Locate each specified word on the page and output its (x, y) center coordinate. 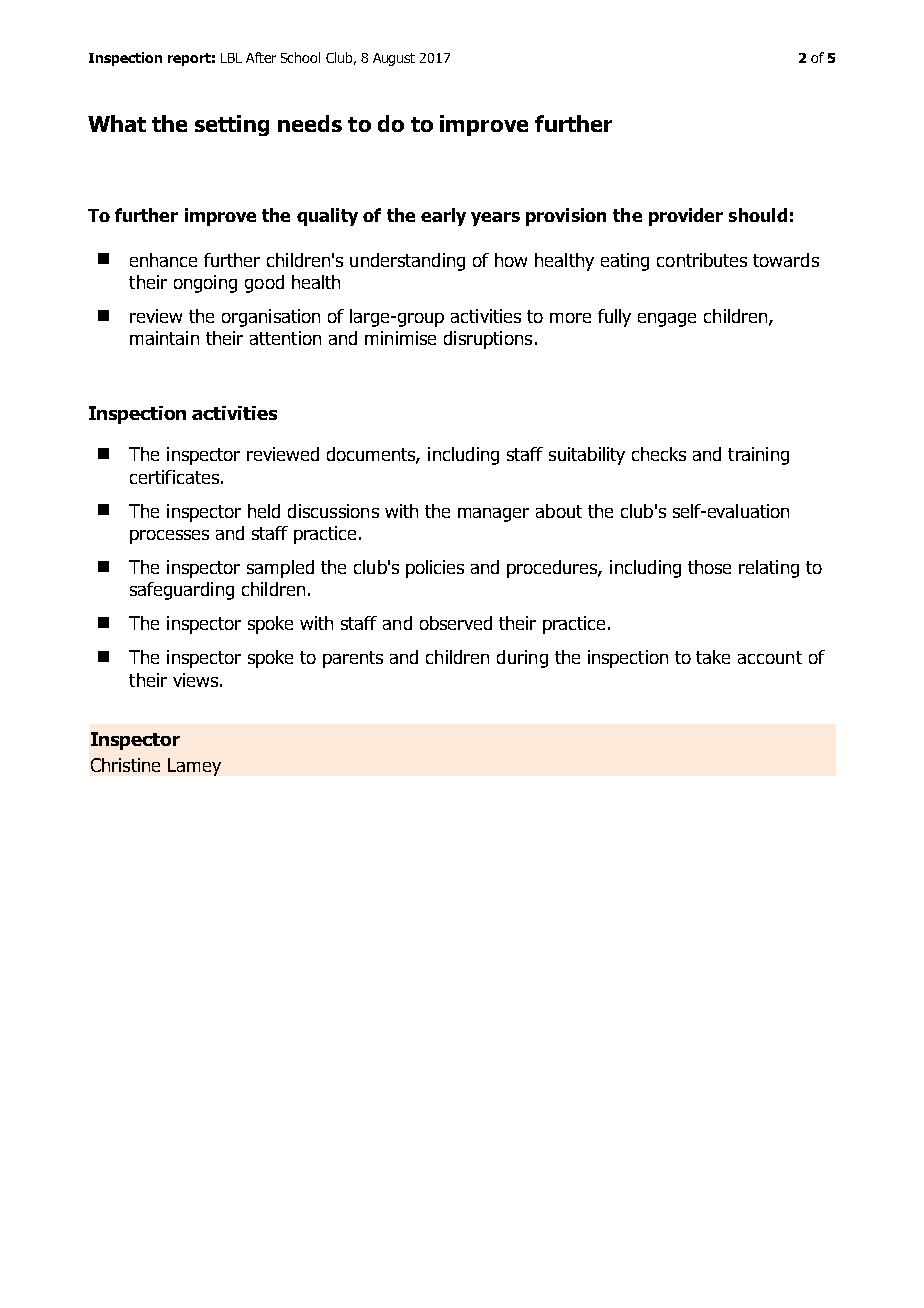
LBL (231, 58)
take (713, 657)
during (522, 659)
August (394, 59)
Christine (125, 765)
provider (686, 217)
